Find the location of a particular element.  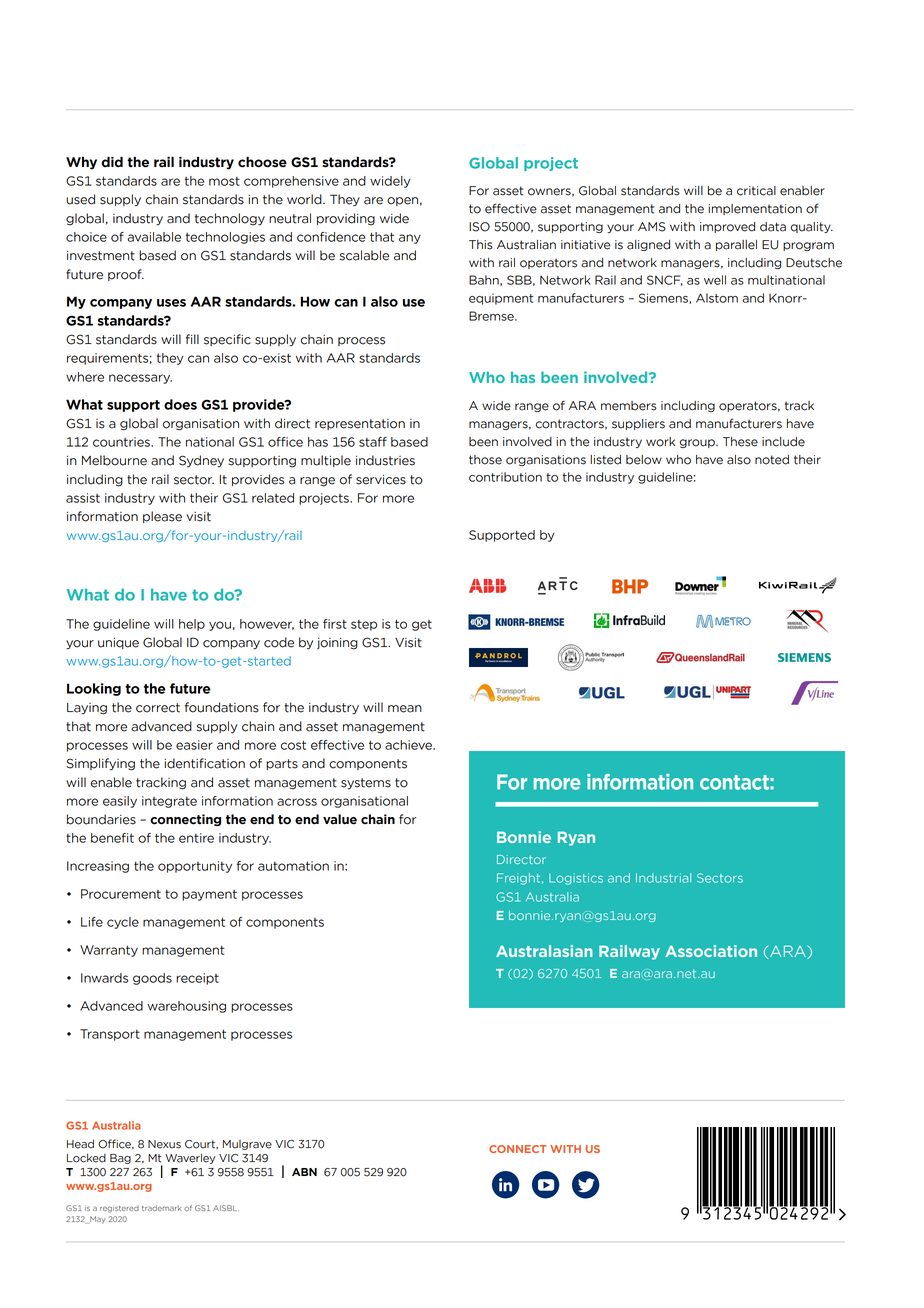

most is located at coordinates (224, 181).
